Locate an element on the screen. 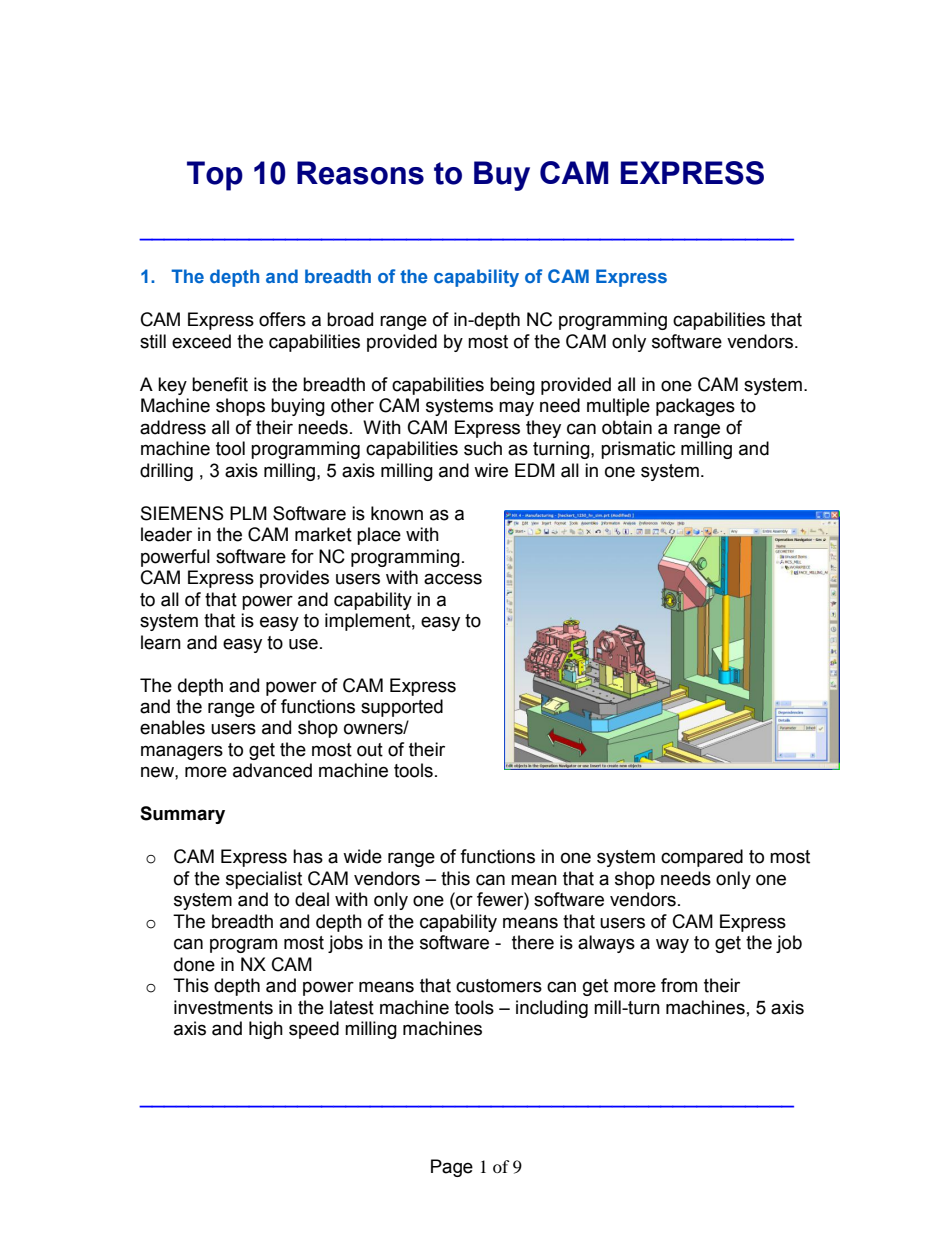 Image resolution: width=952 pixels, height=1233 pixels. high is located at coordinates (266, 1030).
